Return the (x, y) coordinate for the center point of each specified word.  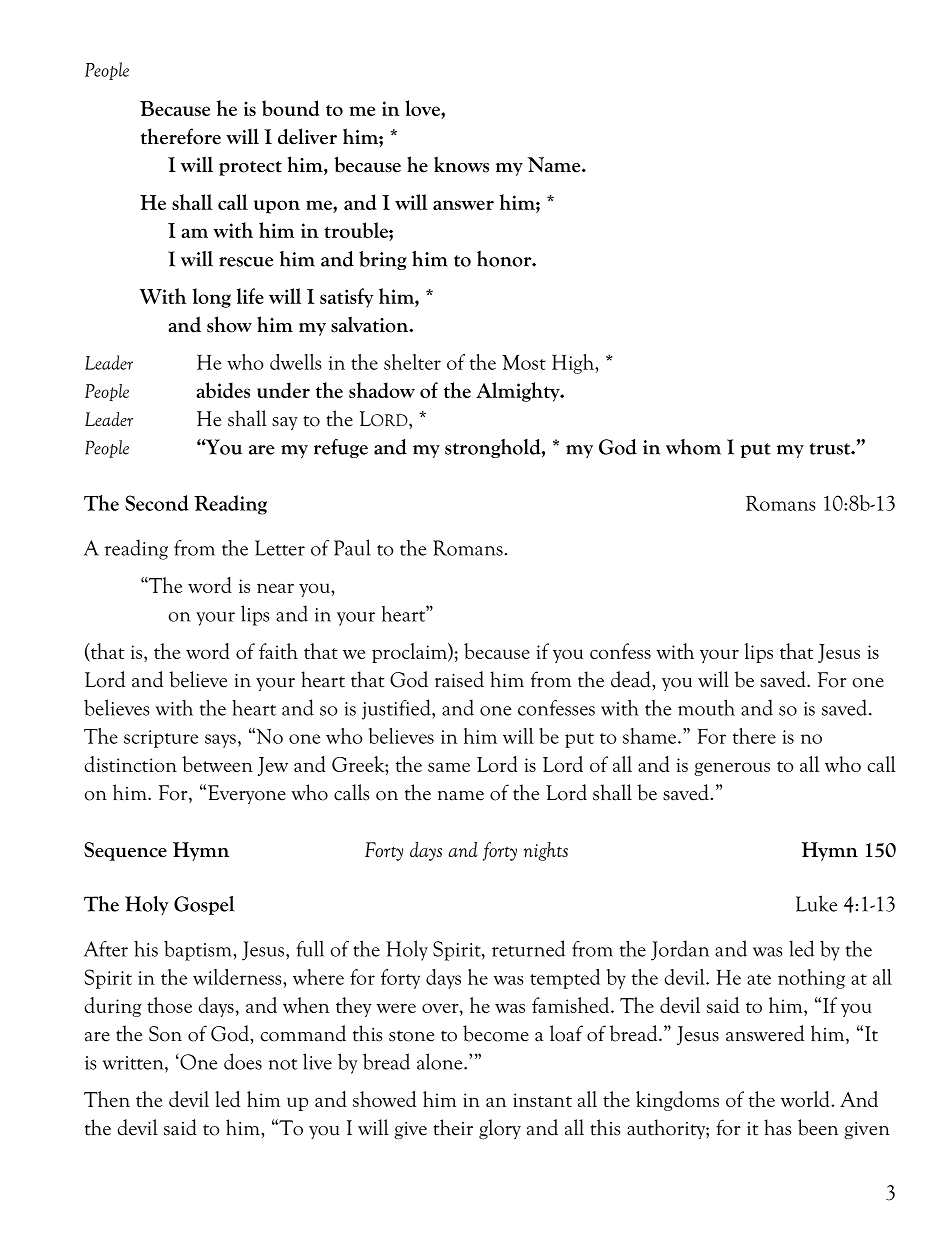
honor (505, 259)
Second (157, 503)
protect (250, 168)
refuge (341, 448)
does (243, 1061)
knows (461, 164)
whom (693, 447)
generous (732, 769)
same (449, 767)
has (778, 1127)
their (453, 1127)
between (217, 764)
